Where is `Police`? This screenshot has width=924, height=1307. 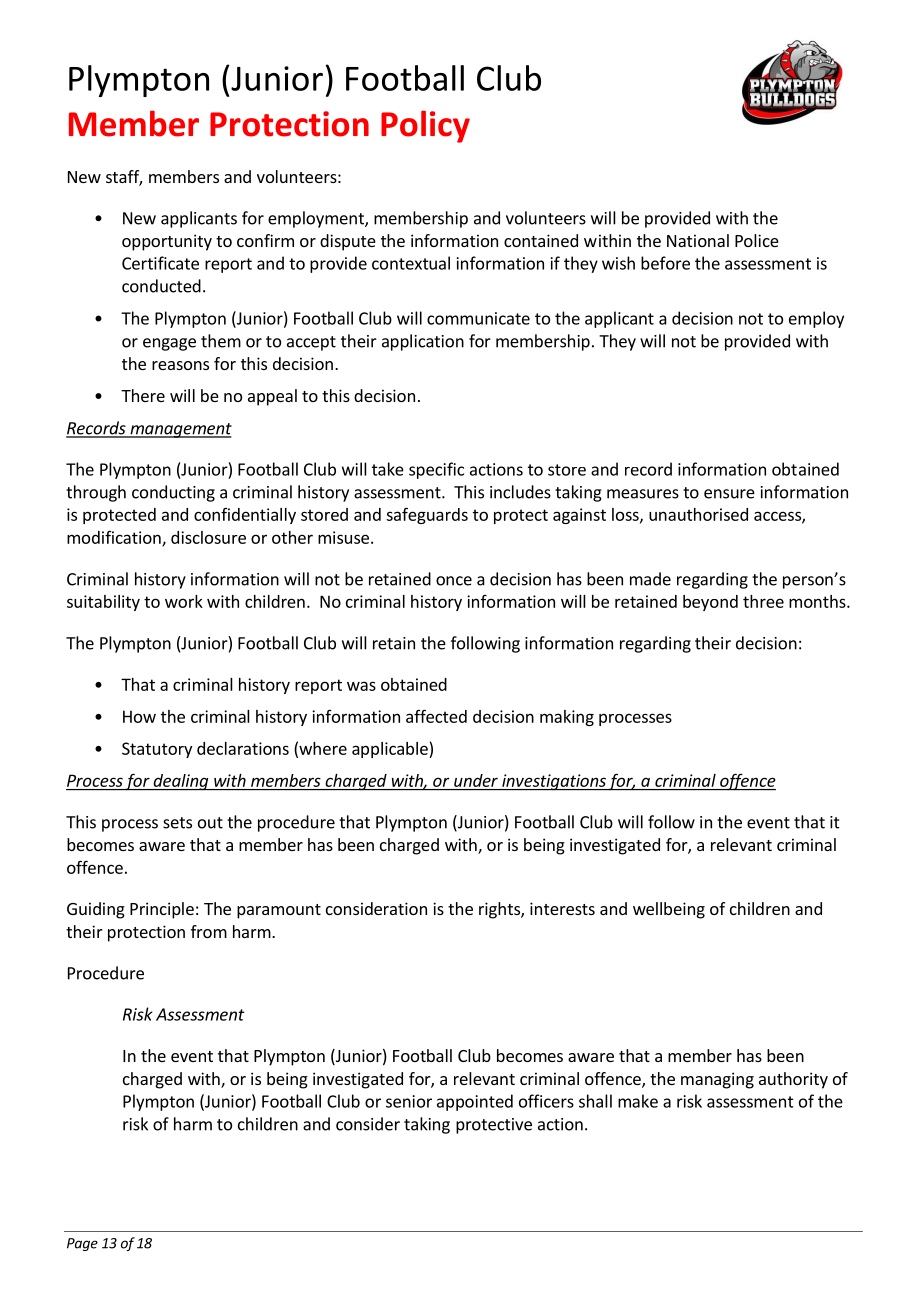 Police is located at coordinates (757, 240).
